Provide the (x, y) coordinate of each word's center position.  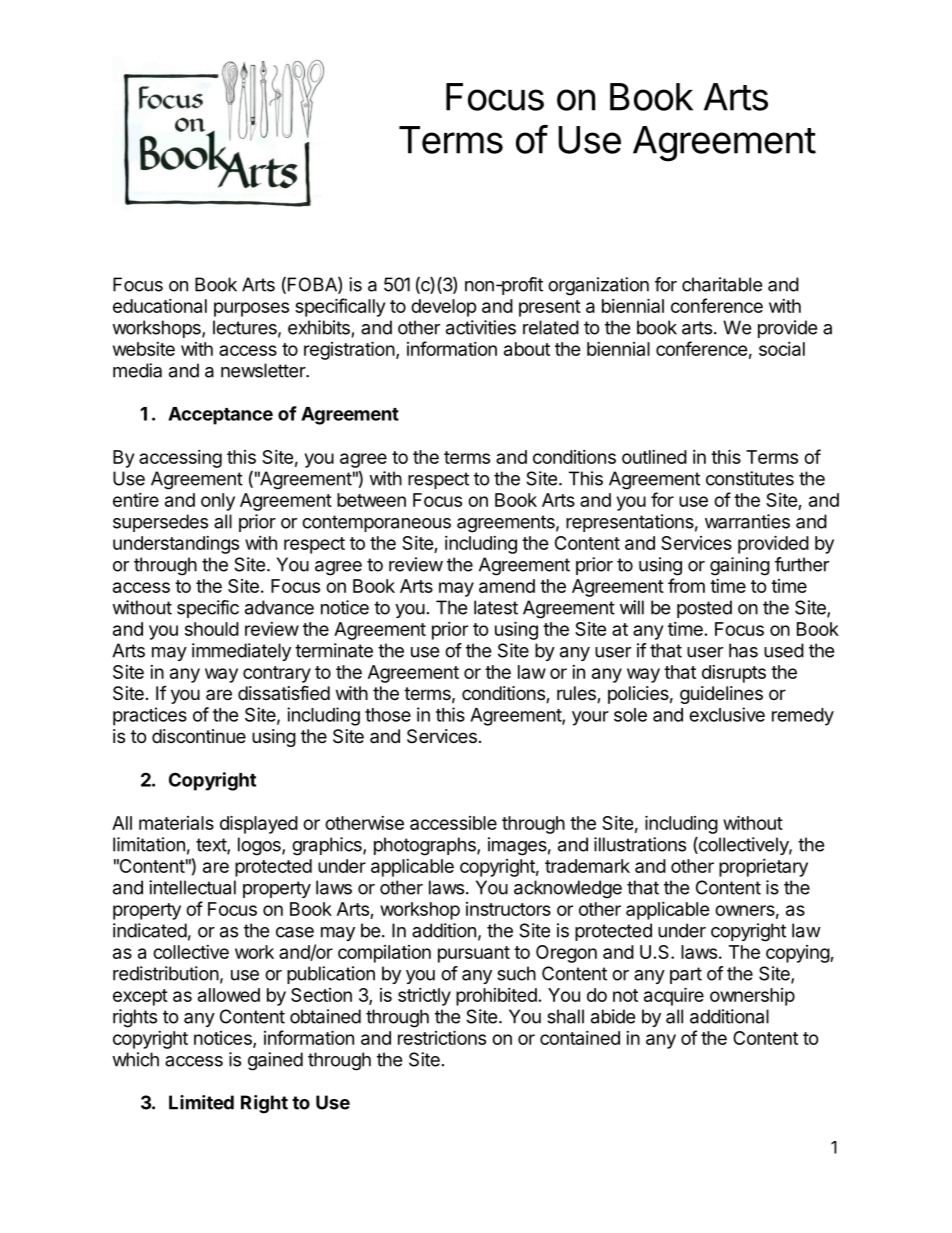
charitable (722, 284)
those (388, 715)
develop (444, 308)
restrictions (442, 1037)
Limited (201, 1102)
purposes (251, 309)
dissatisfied (284, 693)
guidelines (721, 695)
